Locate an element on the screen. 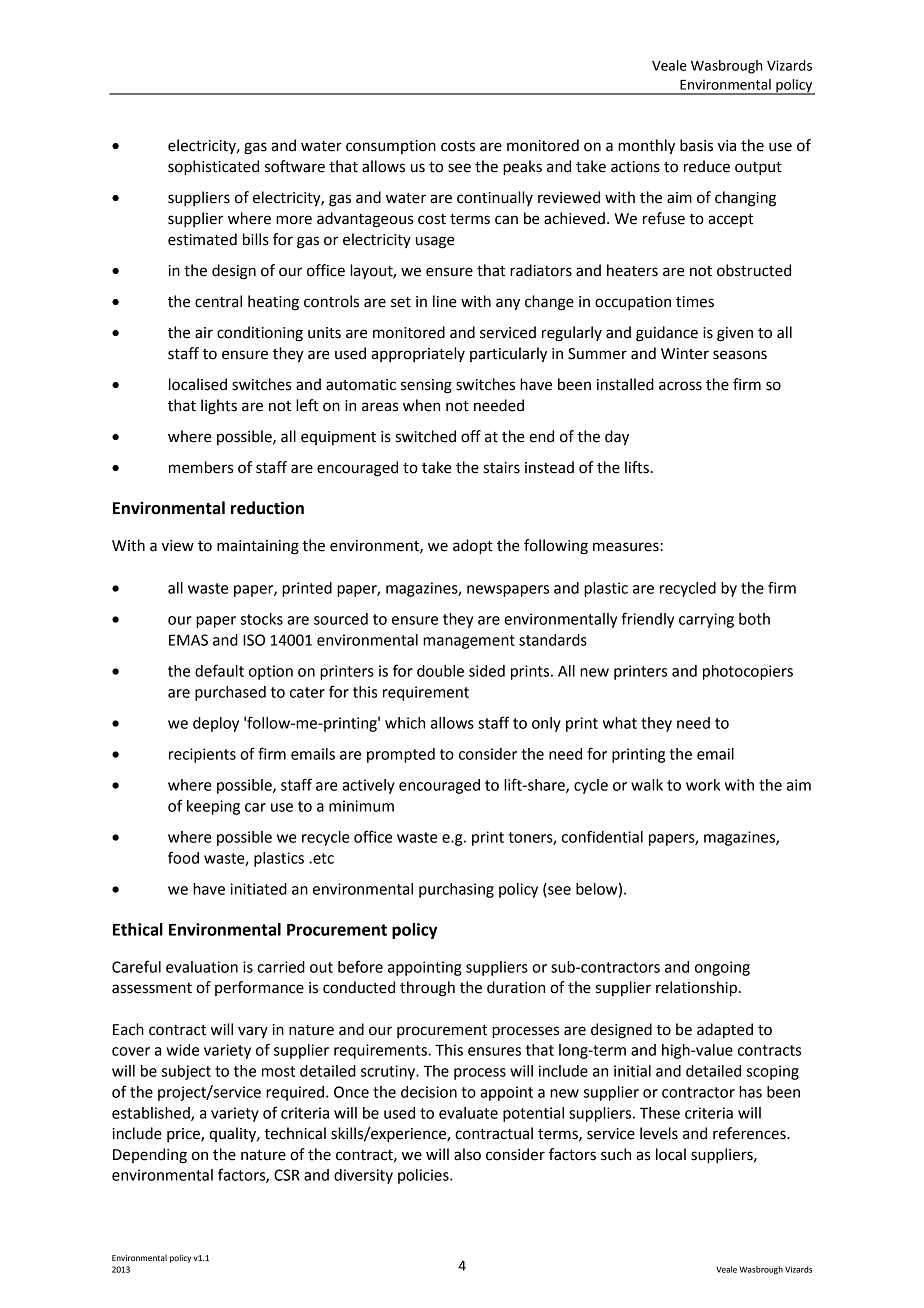 This screenshot has height=1308, width=924. carrying is located at coordinates (706, 620).
